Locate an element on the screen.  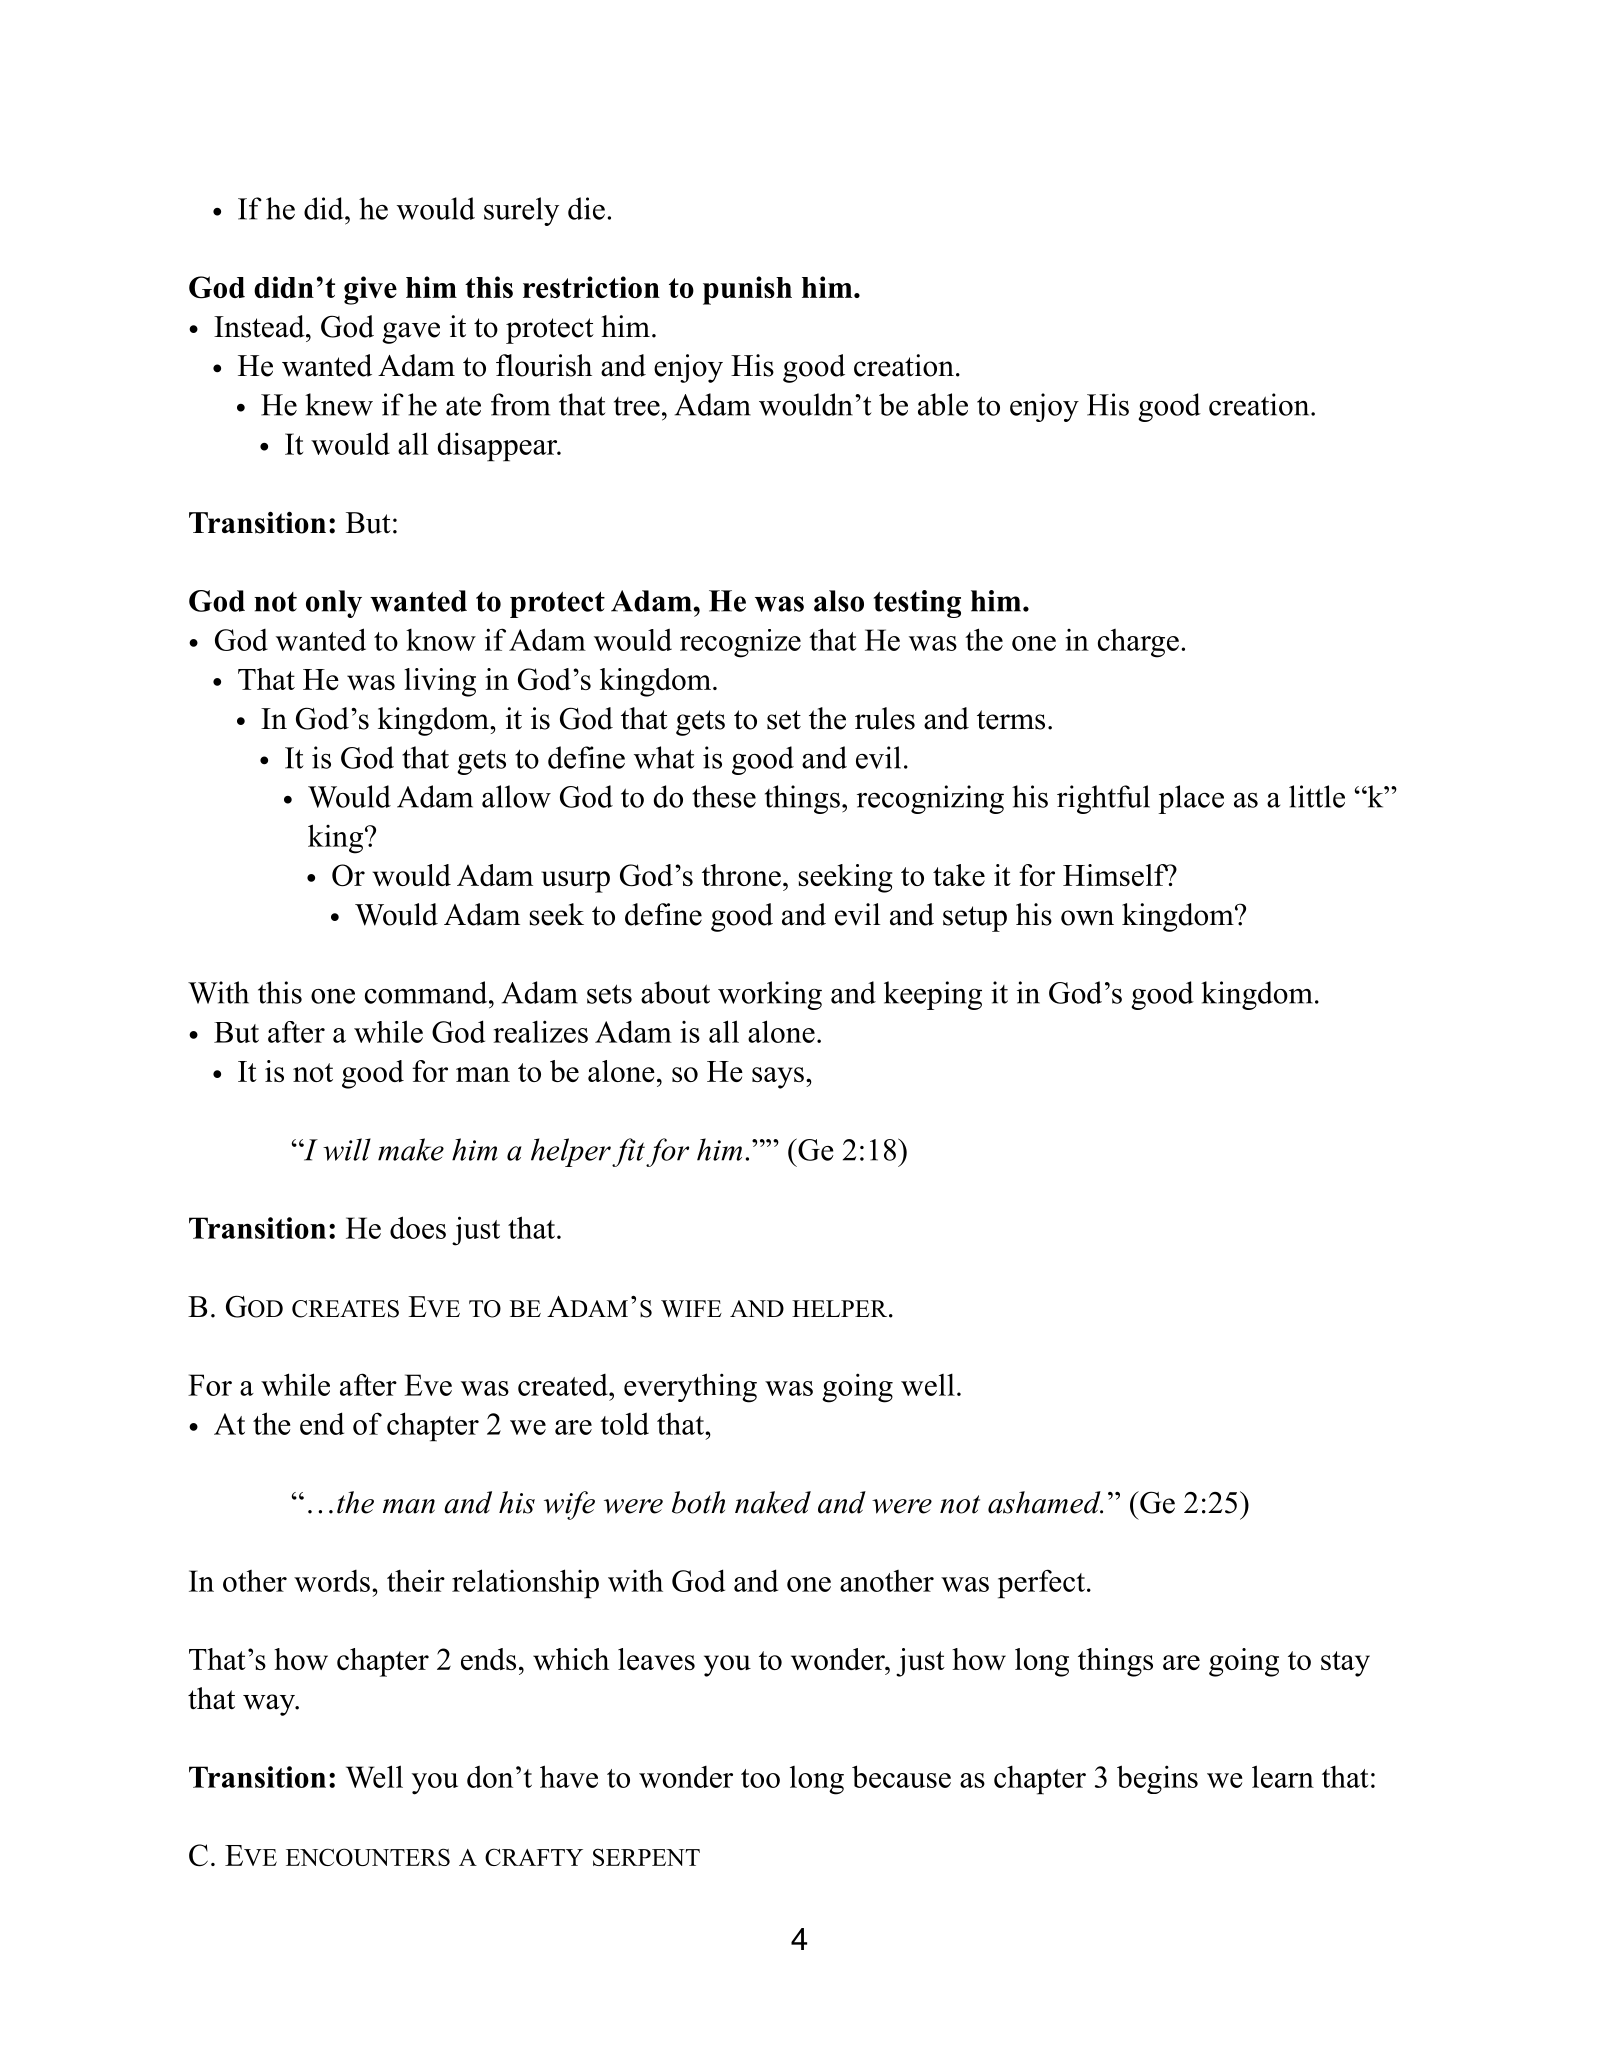
says is located at coordinates (778, 1078).
